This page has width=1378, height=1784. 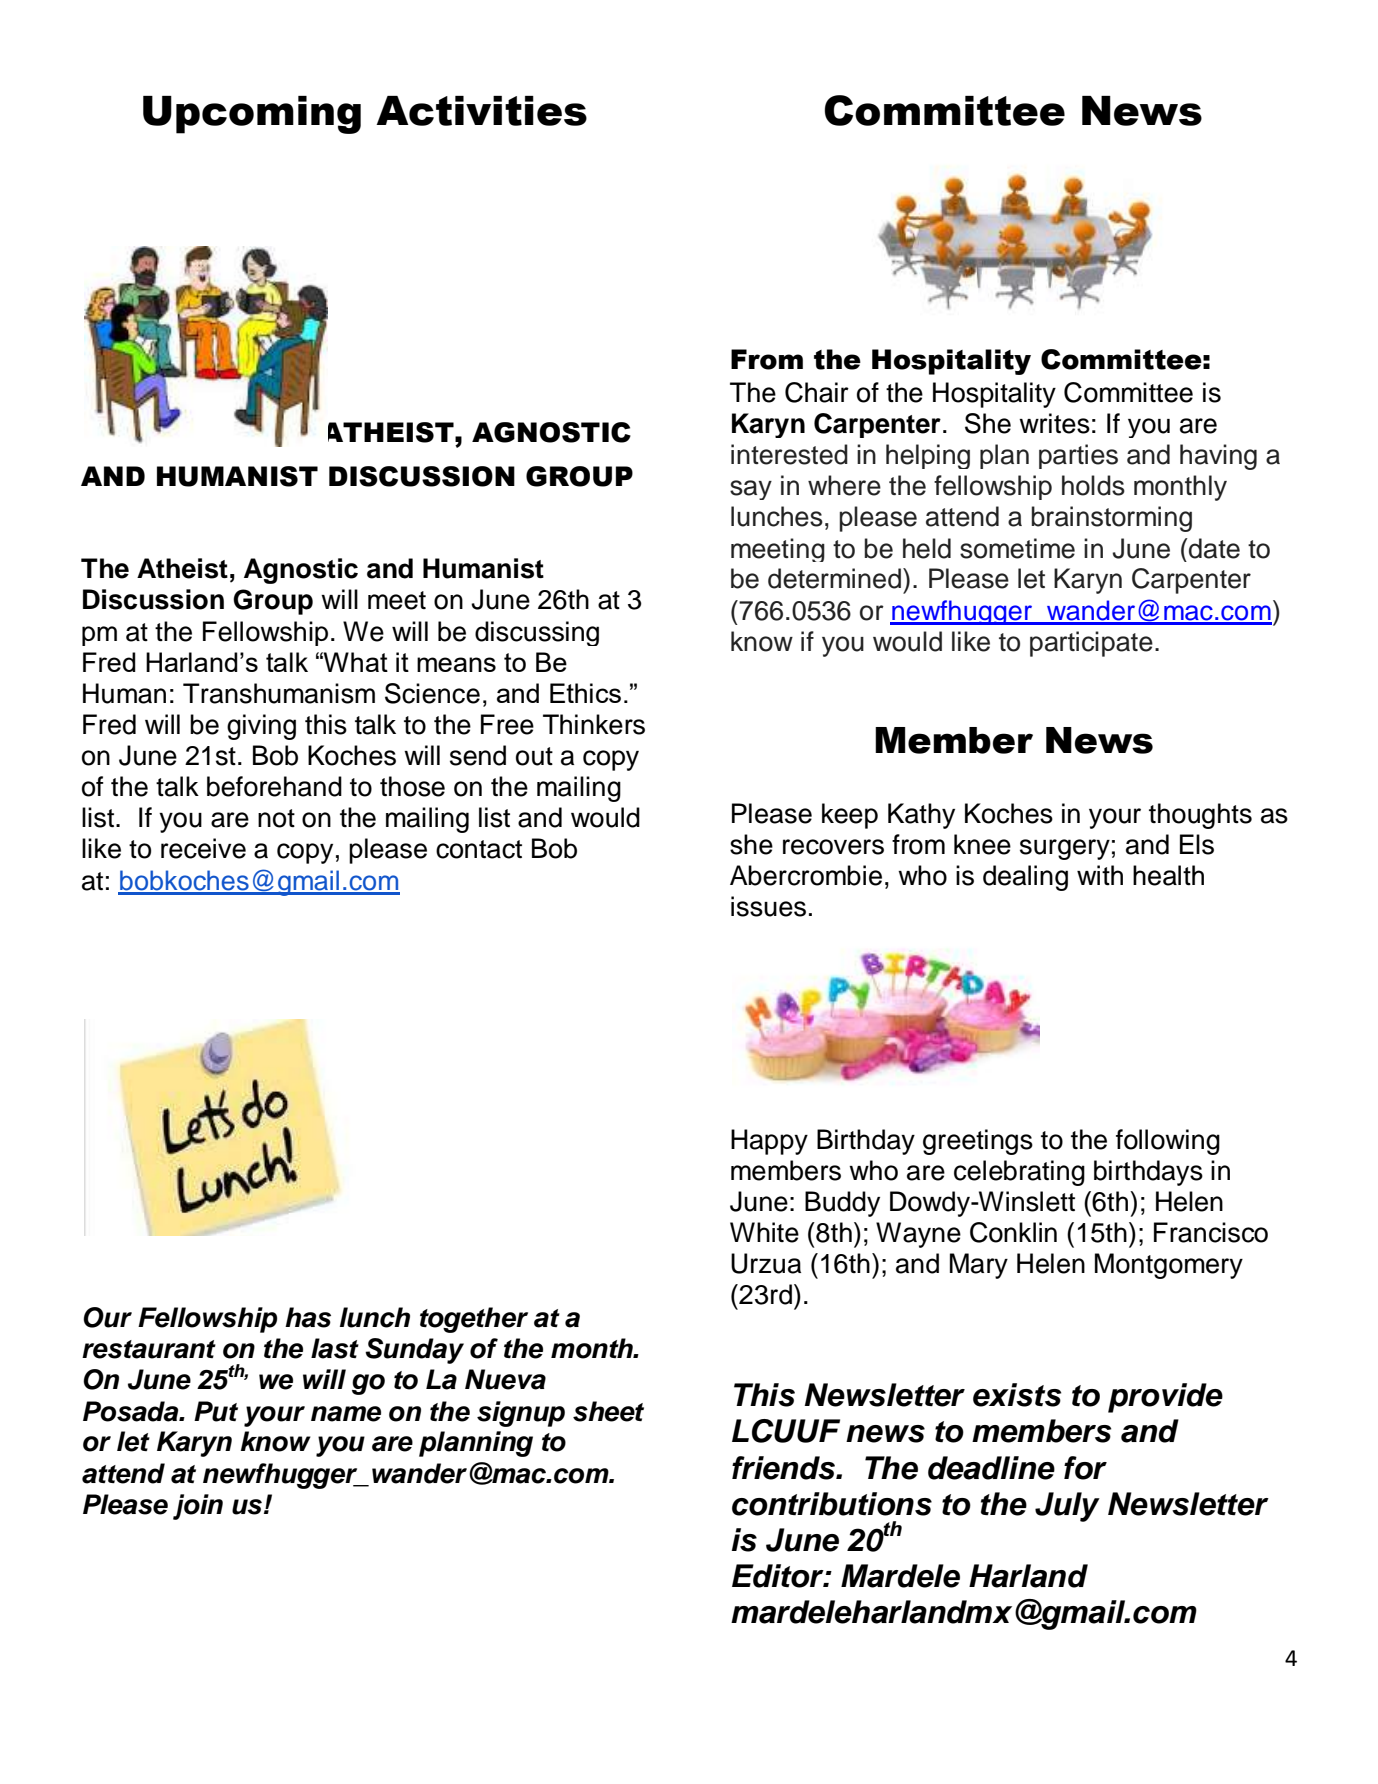 I want to click on following, so click(x=1168, y=1142).
